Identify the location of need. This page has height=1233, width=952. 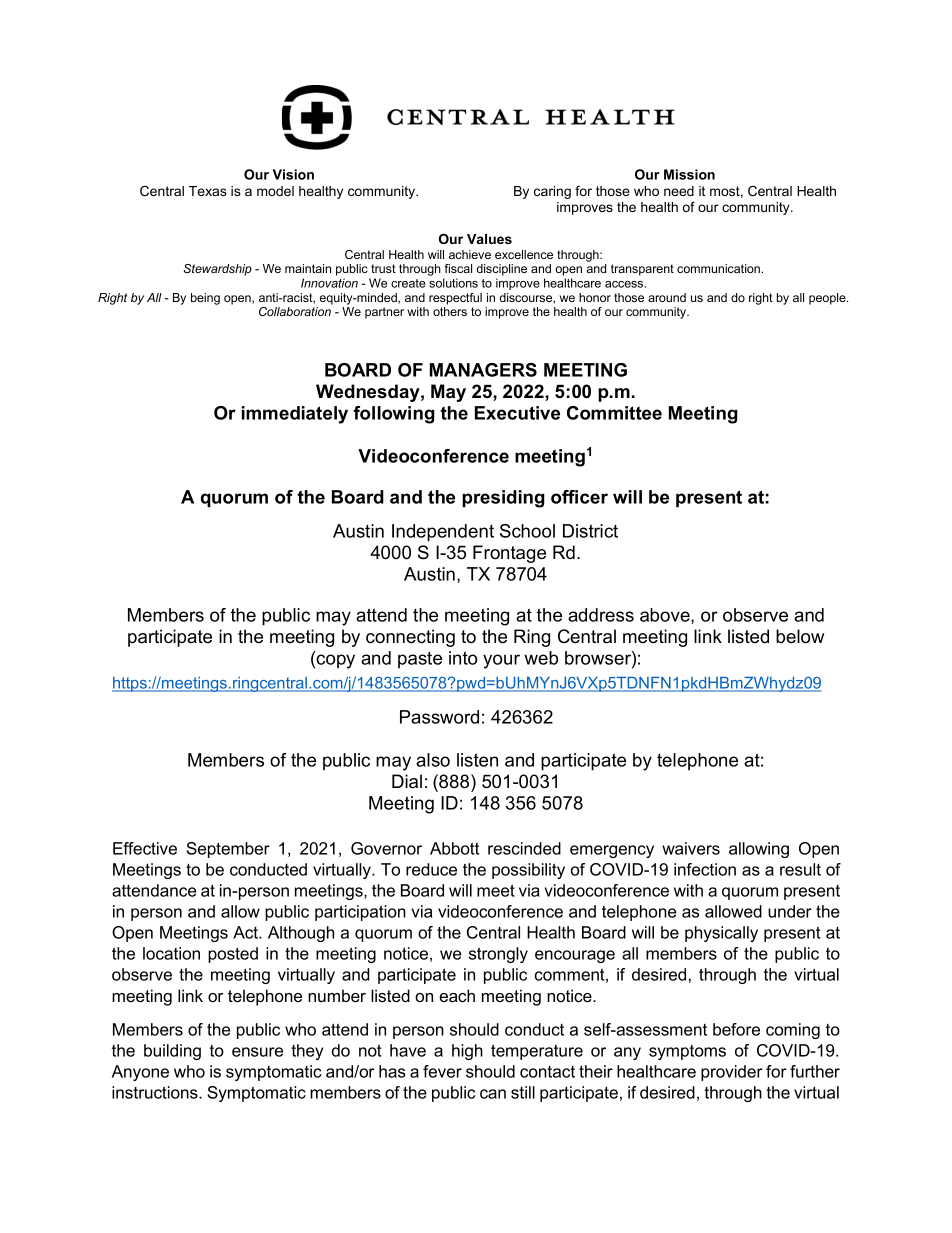
(679, 191).
